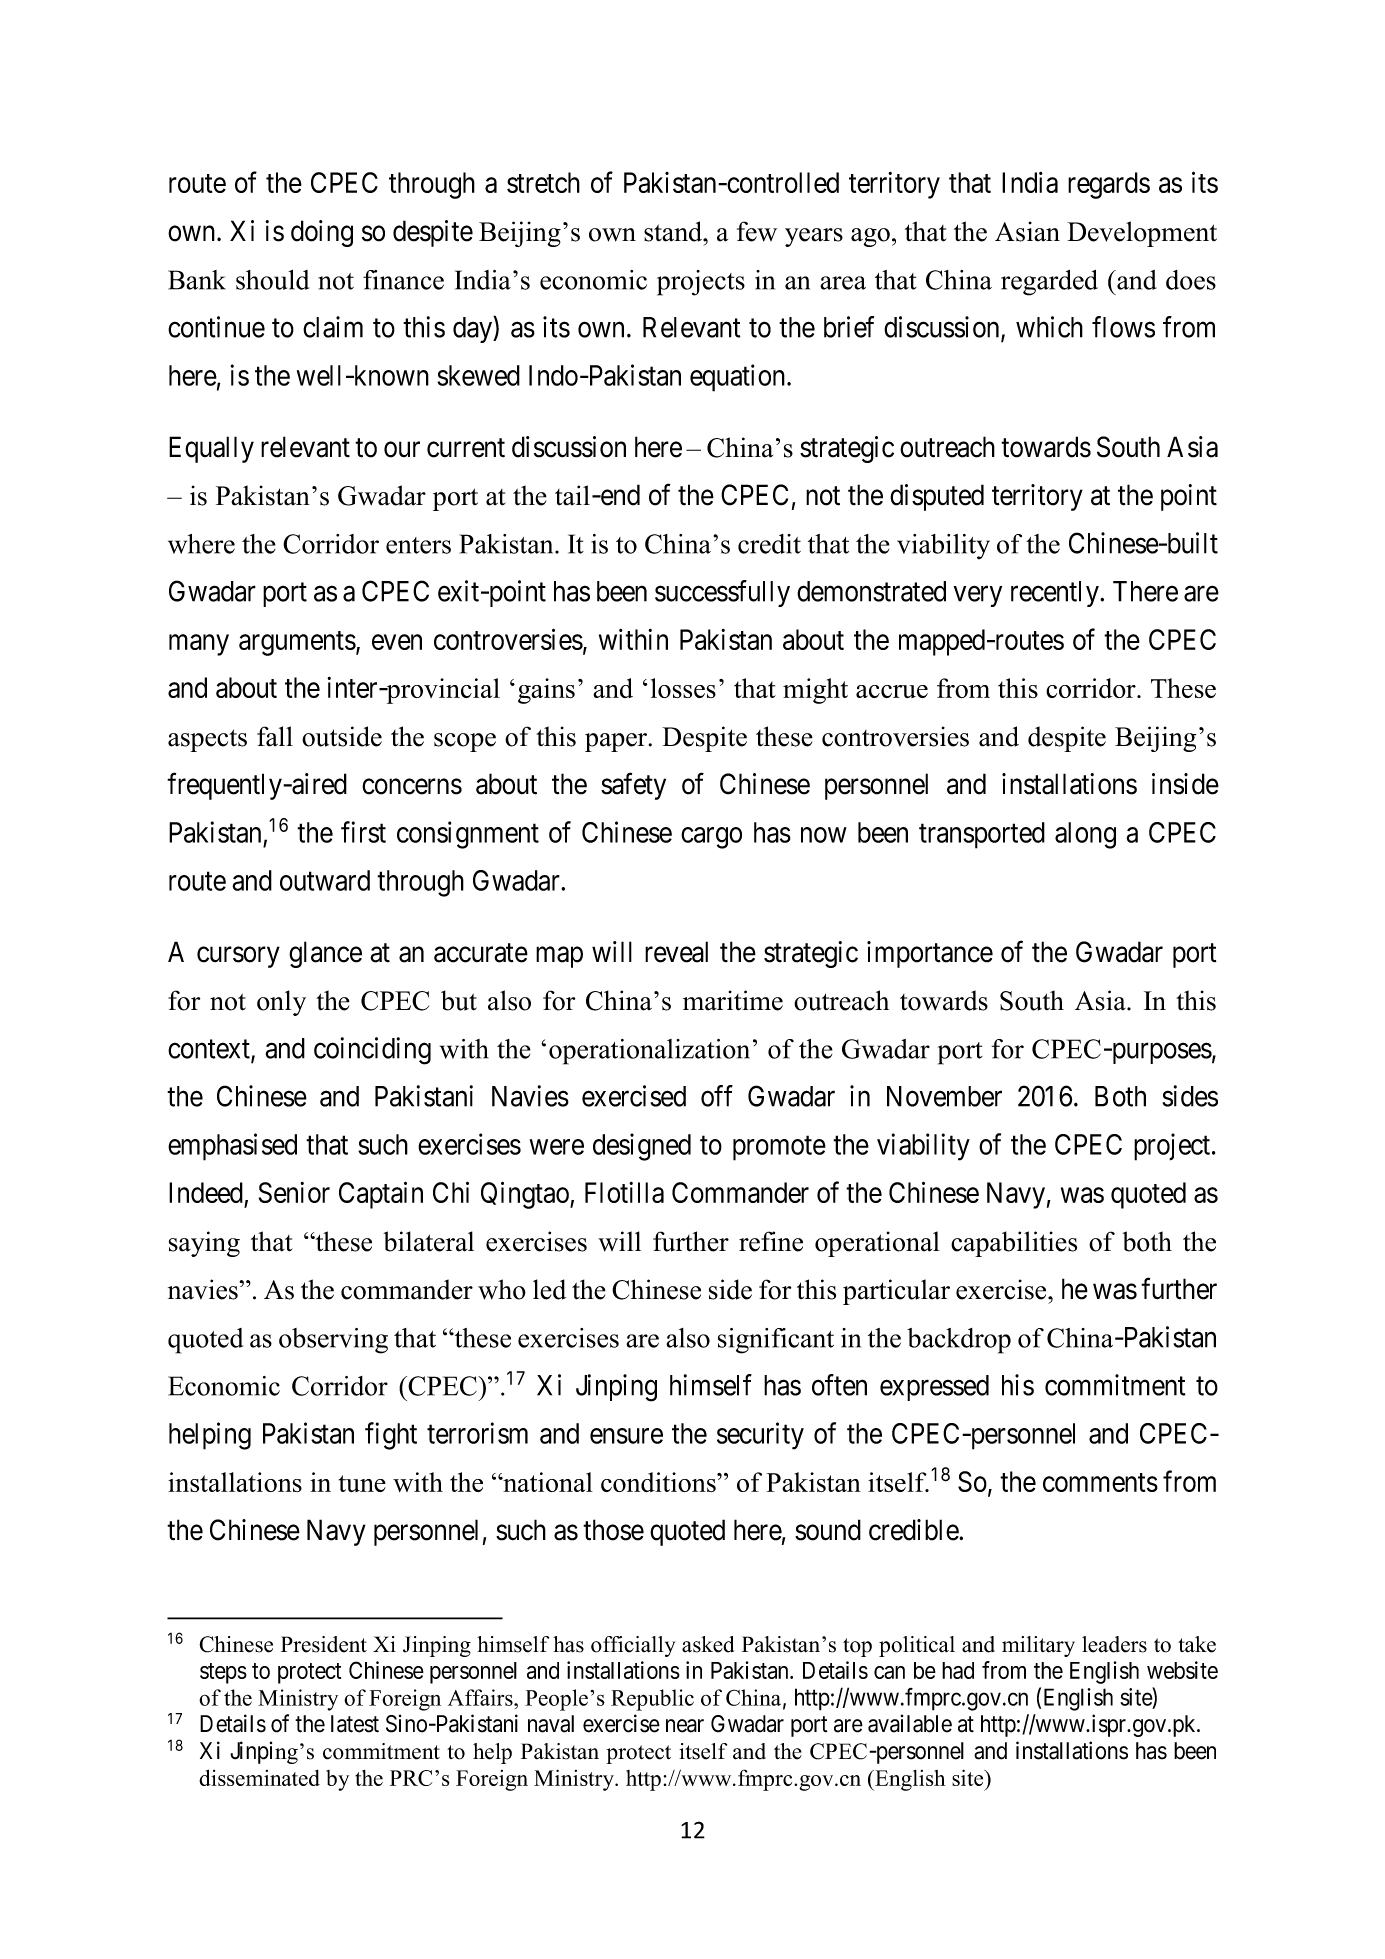 The height and width of the screenshot is (1959, 1385). Describe the element at coordinates (757, 231) in the screenshot. I see `few` at that location.
